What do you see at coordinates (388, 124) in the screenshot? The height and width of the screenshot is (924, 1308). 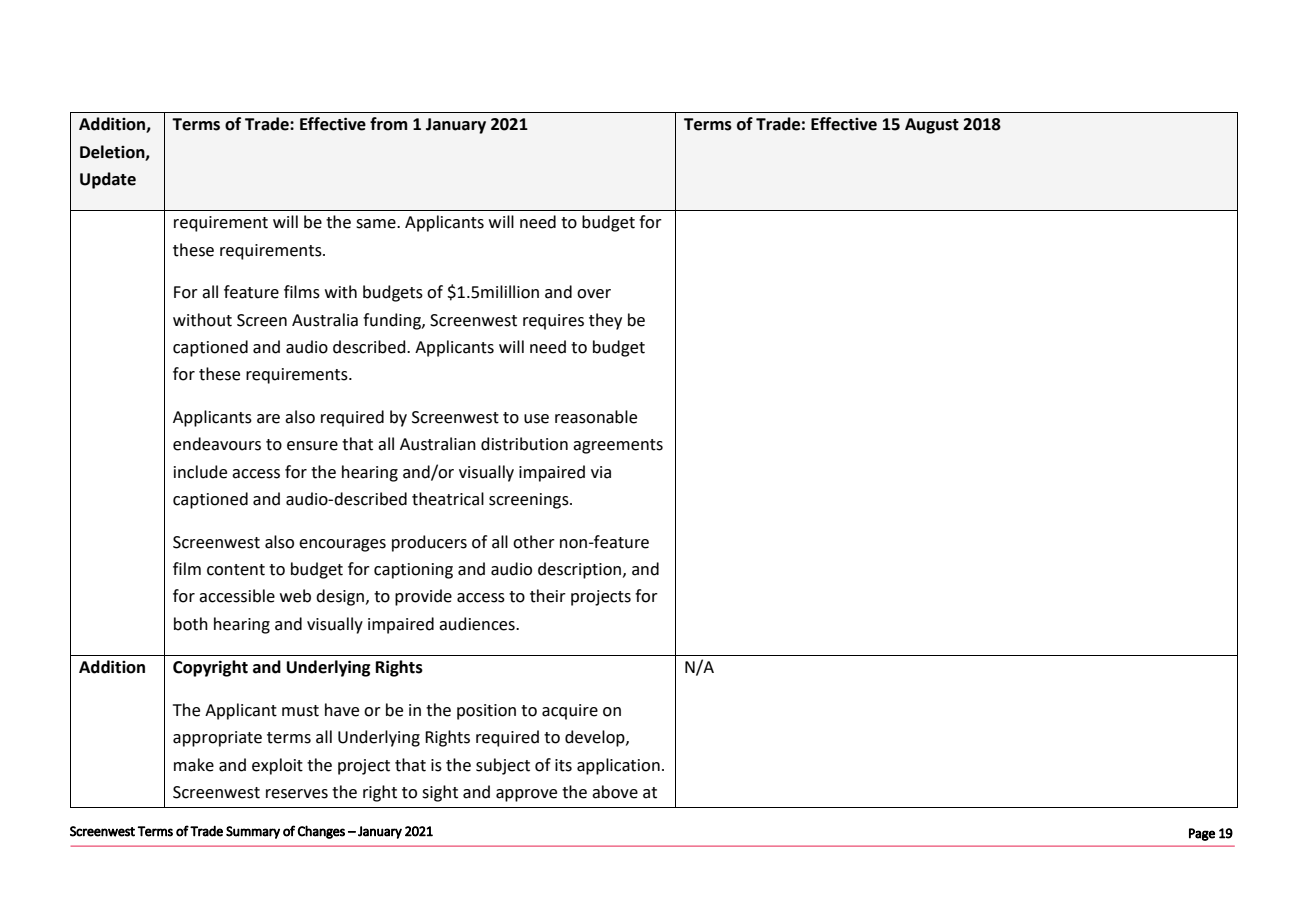 I see `from` at bounding box center [388, 124].
